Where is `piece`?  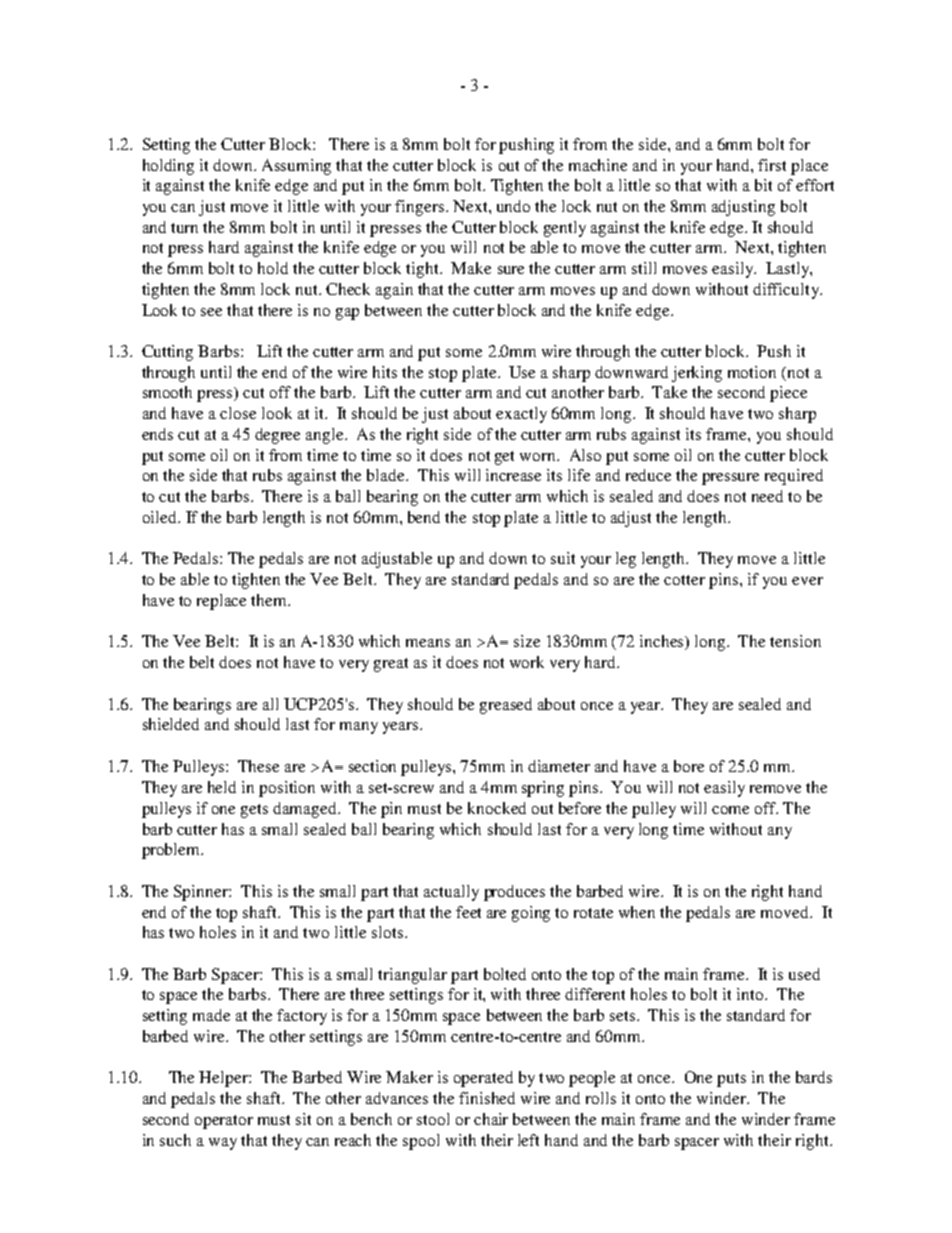
piece is located at coordinates (788, 394).
